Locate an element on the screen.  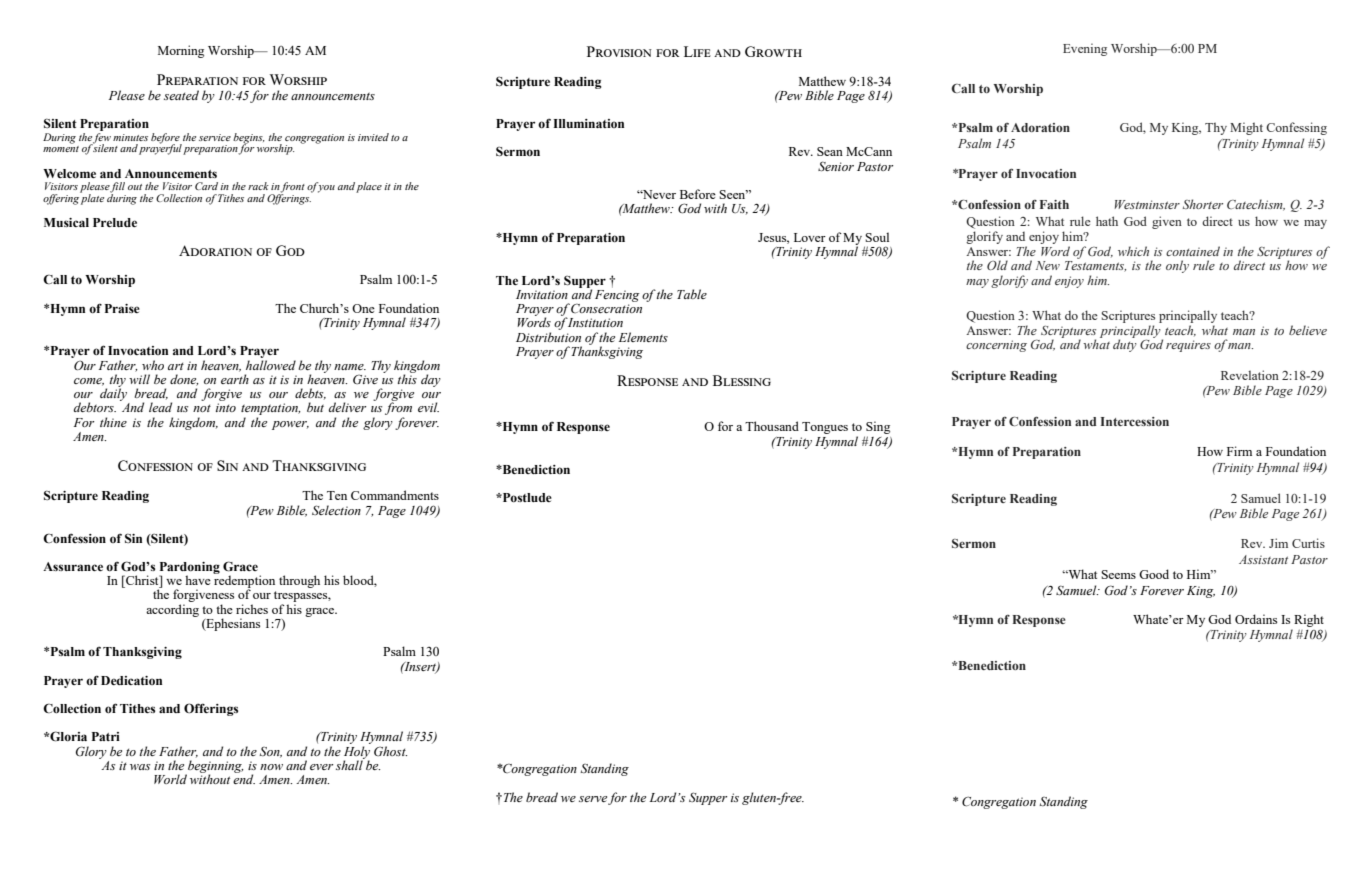
Intercession is located at coordinates (1135, 421).
